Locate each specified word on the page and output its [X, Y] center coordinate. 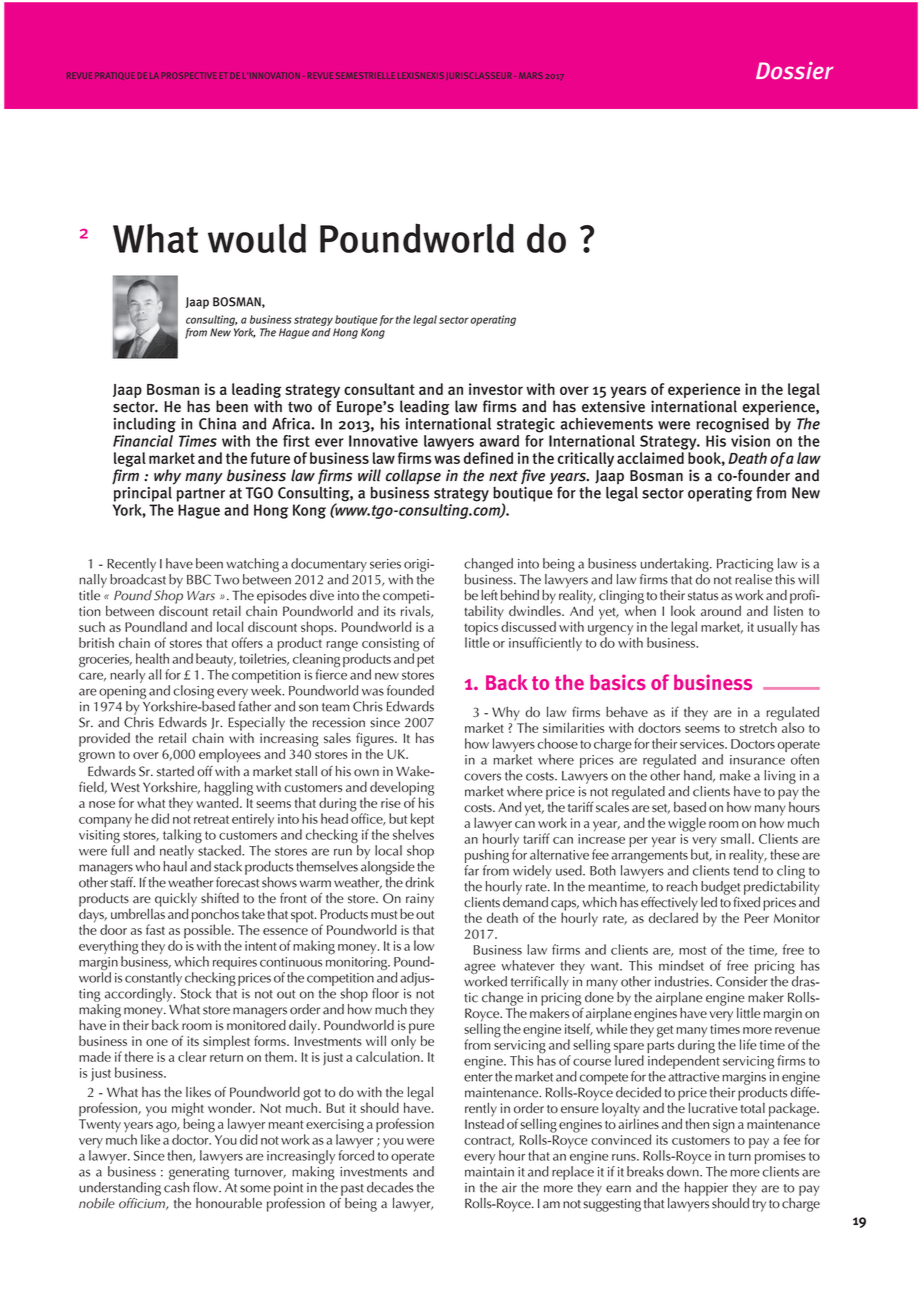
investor [496, 389]
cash [176, 1186]
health [152, 658]
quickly [176, 901]
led [709, 902]
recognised [732, 424]
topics [481, 630]
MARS [531, 75]
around [721, 610]
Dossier [795, 71]
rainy [420, 900]
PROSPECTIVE [189, 75]
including [145, 425]
